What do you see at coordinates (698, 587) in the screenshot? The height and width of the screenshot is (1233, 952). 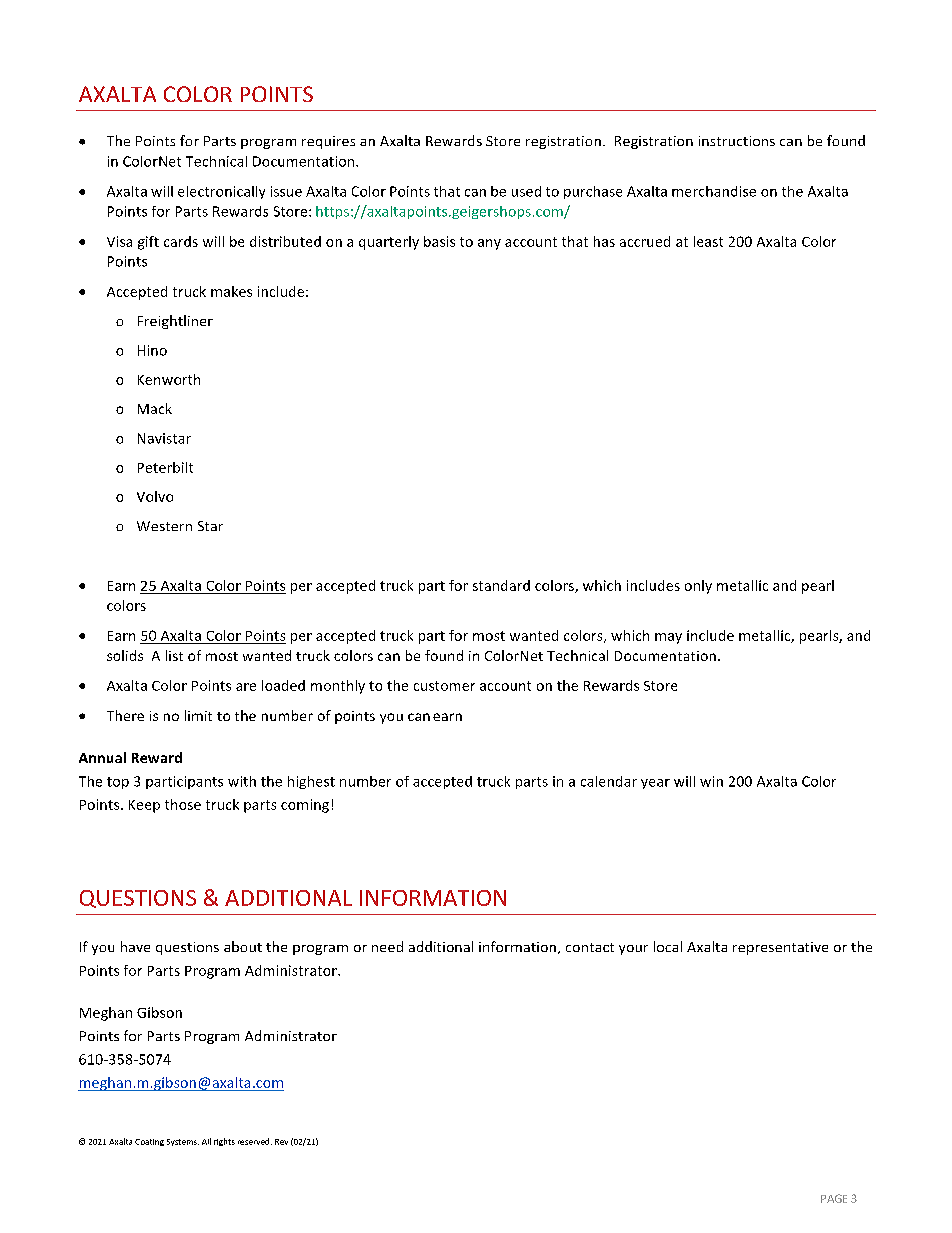 I see `only` at bounding box center [698, 587].
